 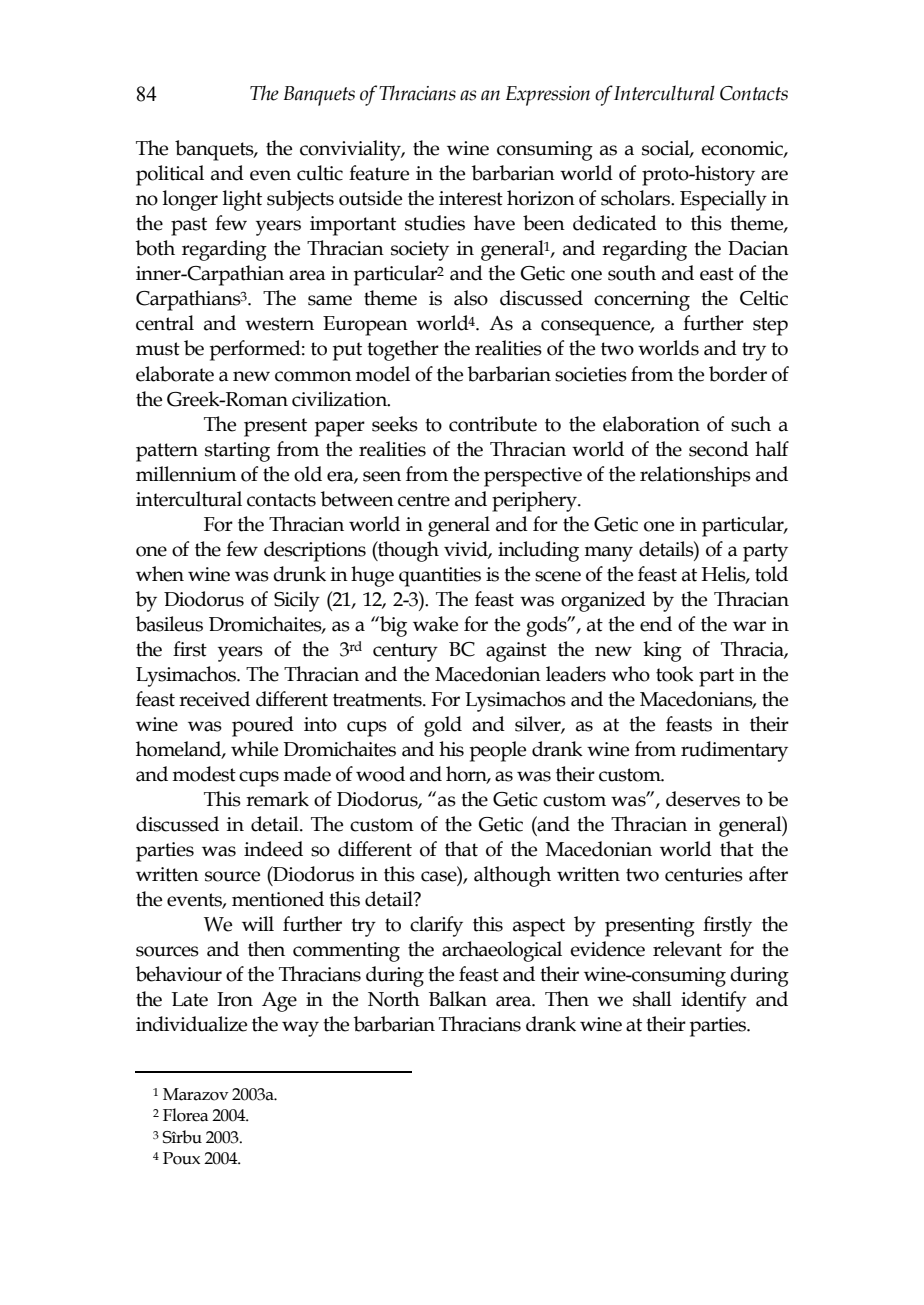 What do you see at coordinates (458, 999) in the screenshot?
I see `Balkan` at bounding box center [458, 999].
